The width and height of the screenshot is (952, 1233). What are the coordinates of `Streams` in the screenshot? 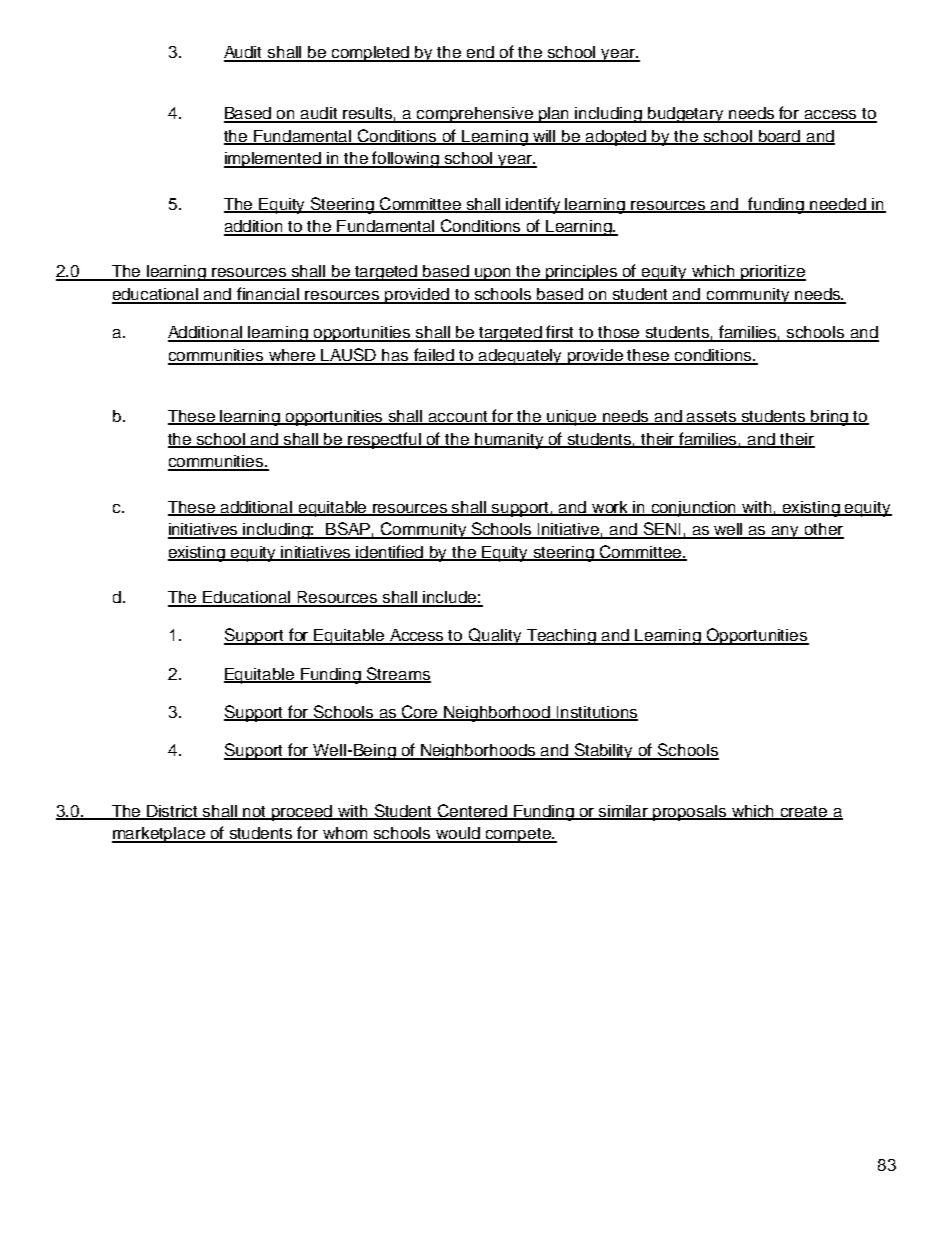 It's located at (398, 675).
